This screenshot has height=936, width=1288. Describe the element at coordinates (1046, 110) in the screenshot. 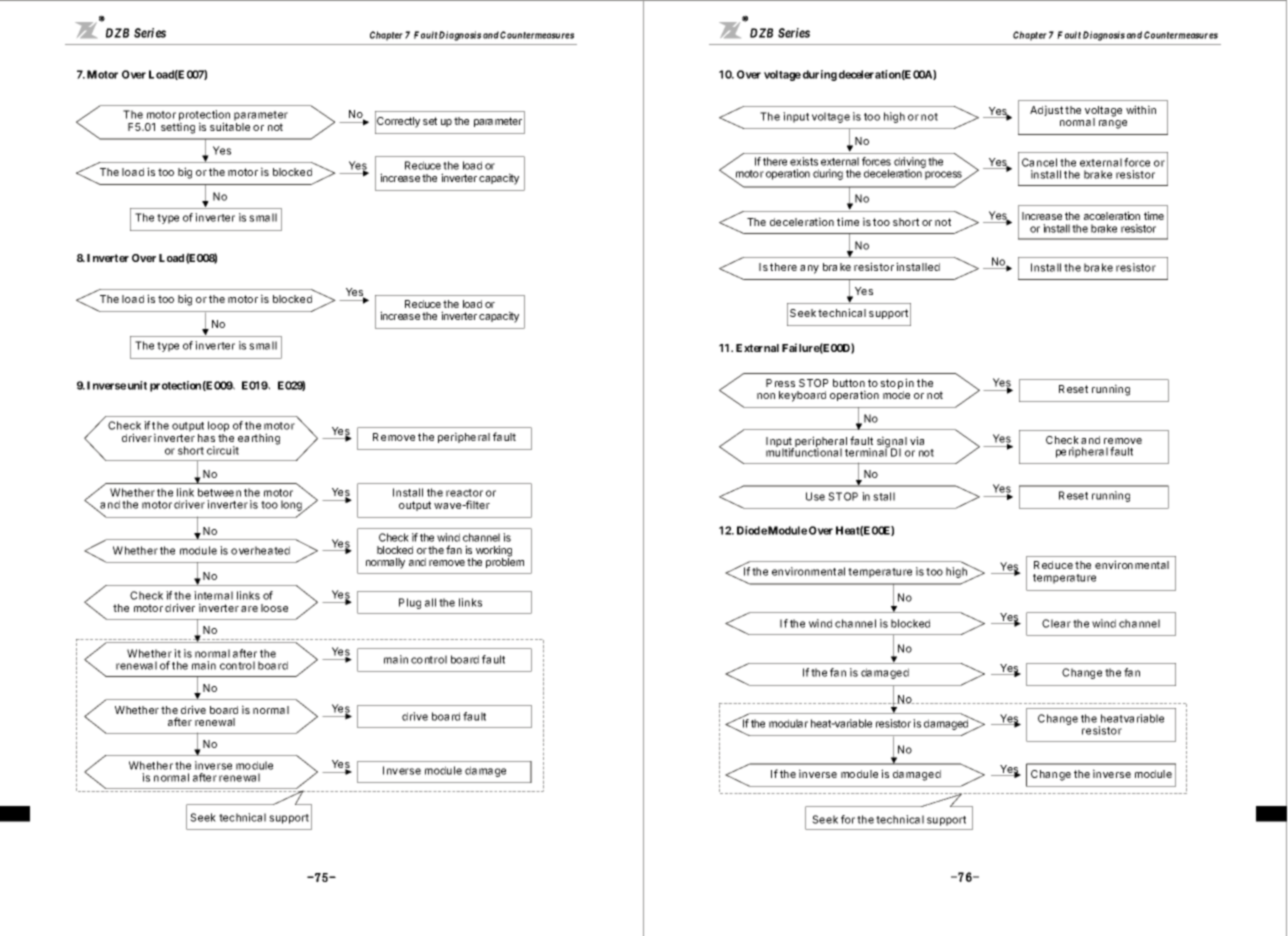

I see `Adjust` at that location.
